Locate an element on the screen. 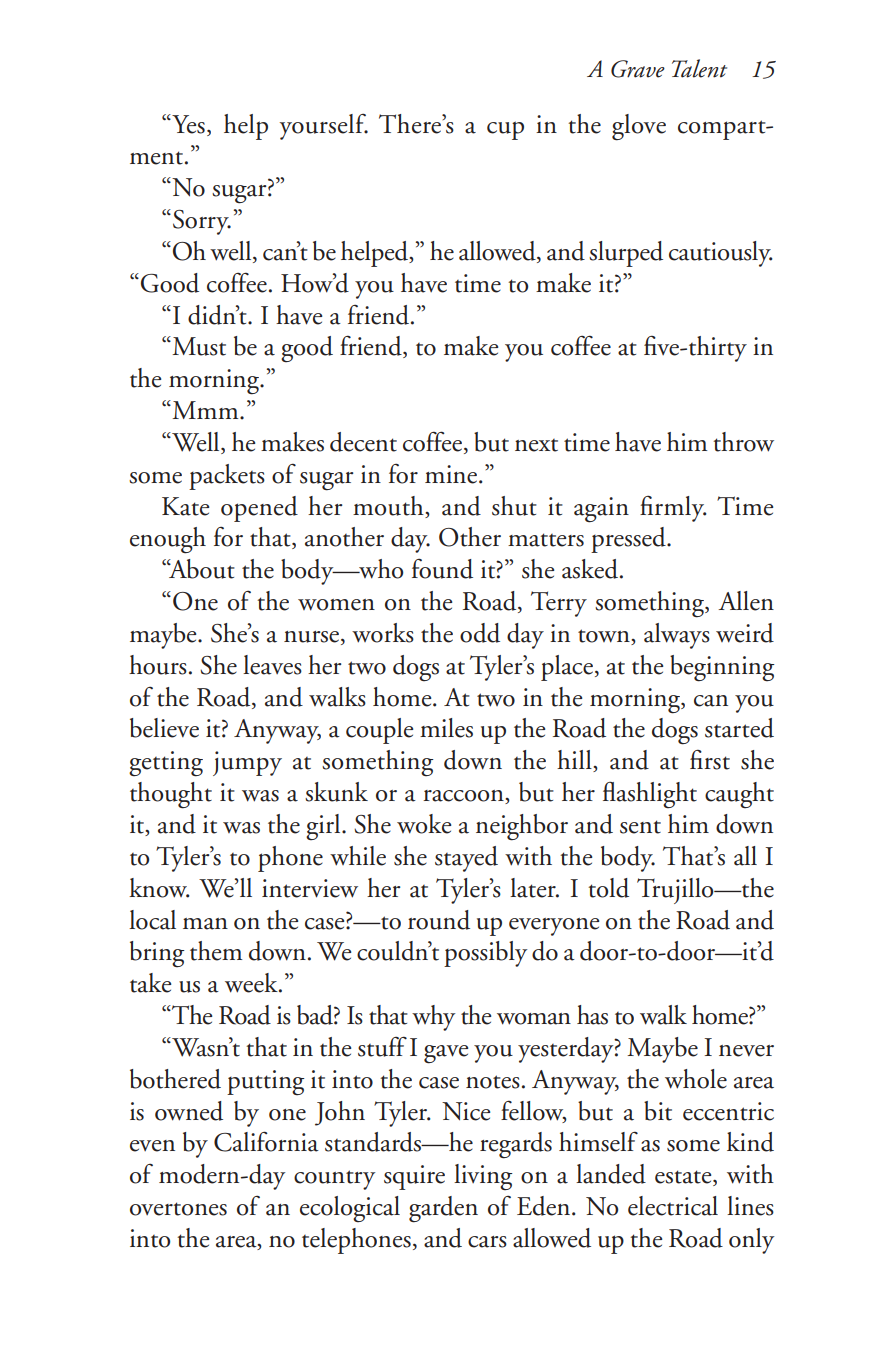 Image resolution: width=887 pixels, height=1372 pixels. Talent is located at coordinates (699, 68).
